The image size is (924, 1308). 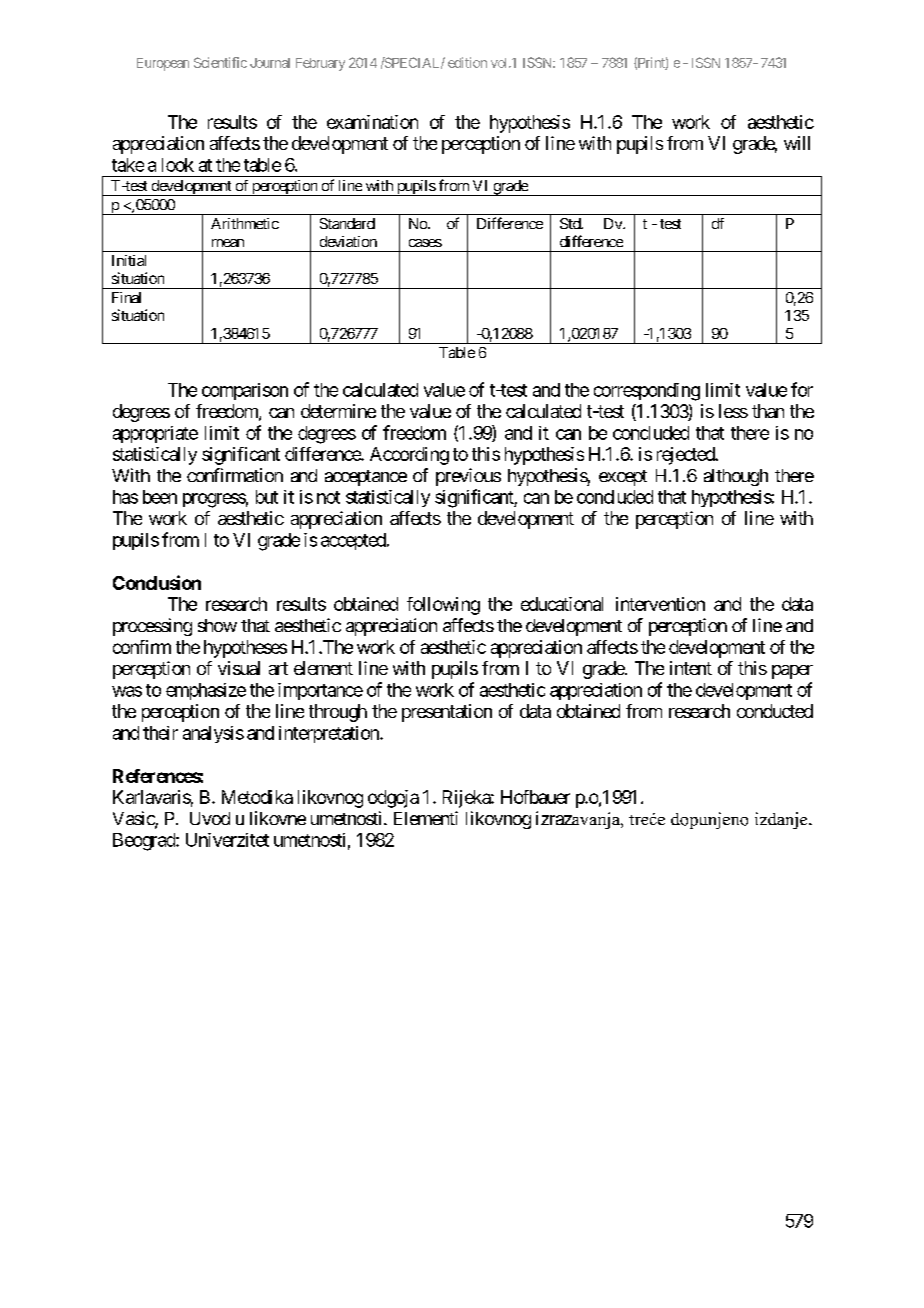 What do you see at coordinates (467, 799) in the image?
I see `Rijeka` at bounding box center [467, 799].
